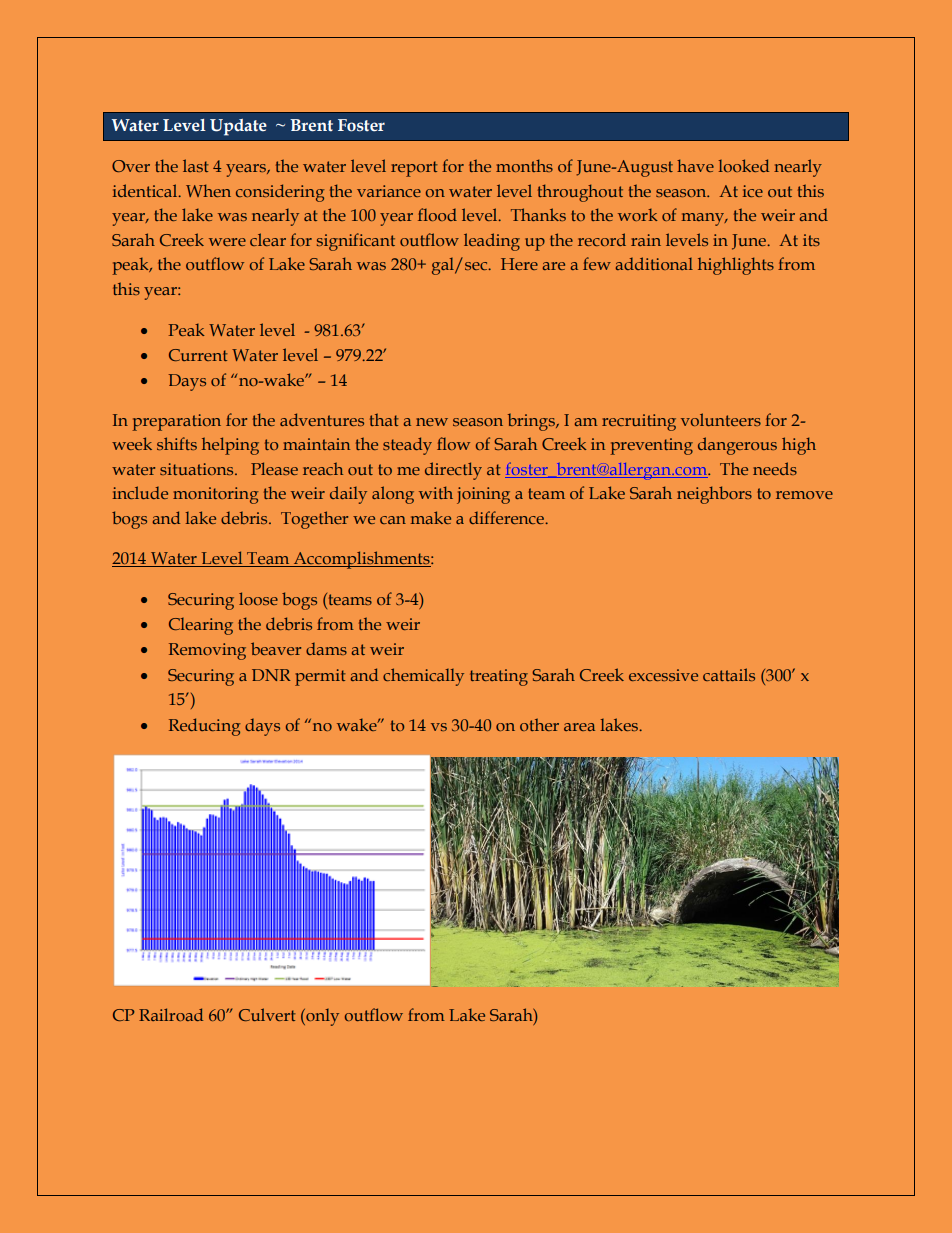 The width and height of the page is (952, 1233). Describe the element at coordinates (654, 263) in the page. I see `additional` at that location.
